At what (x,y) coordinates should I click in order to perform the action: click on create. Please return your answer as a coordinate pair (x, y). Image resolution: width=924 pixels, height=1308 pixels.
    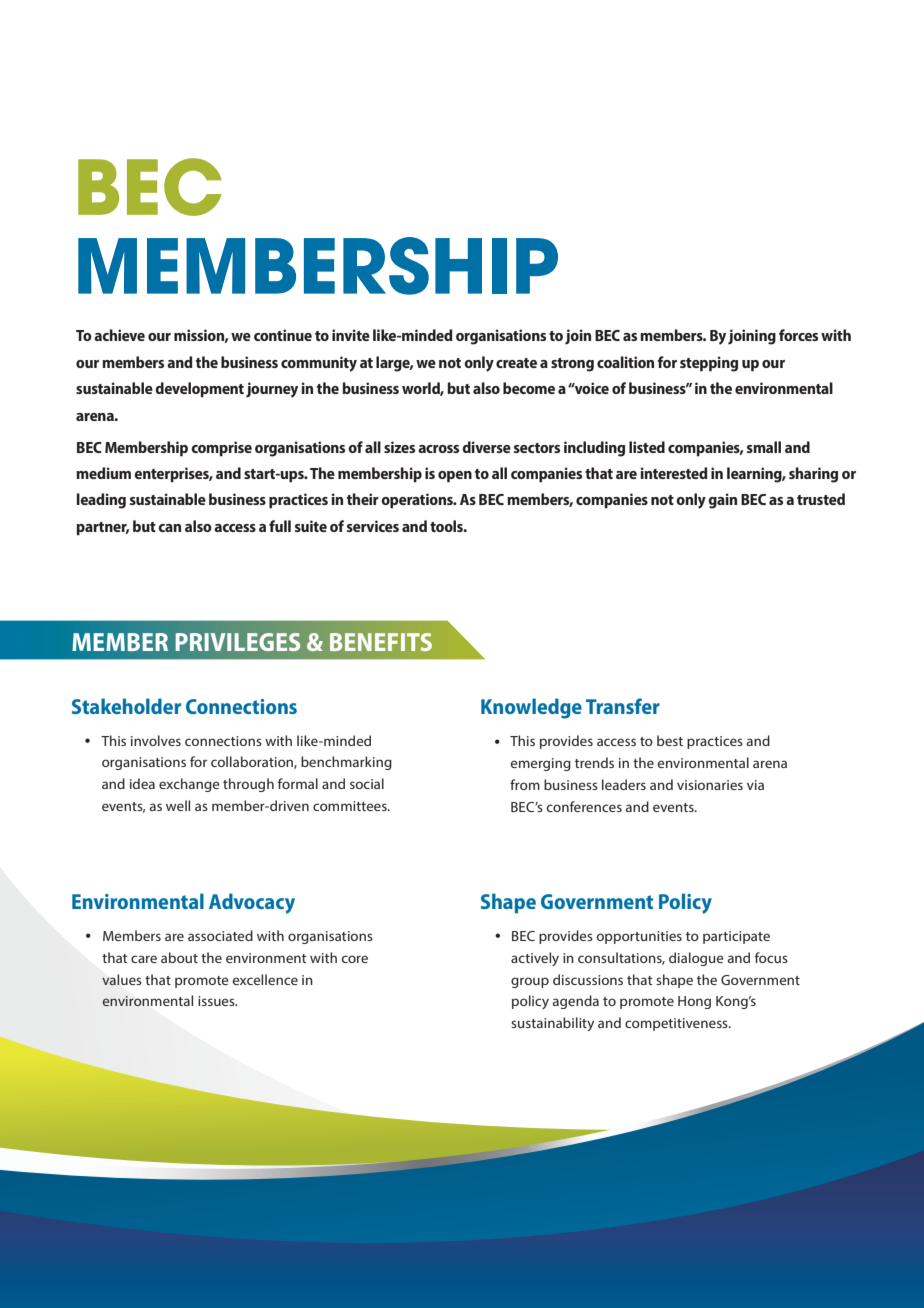
    Looking at the image, I should click on (516, 363).
